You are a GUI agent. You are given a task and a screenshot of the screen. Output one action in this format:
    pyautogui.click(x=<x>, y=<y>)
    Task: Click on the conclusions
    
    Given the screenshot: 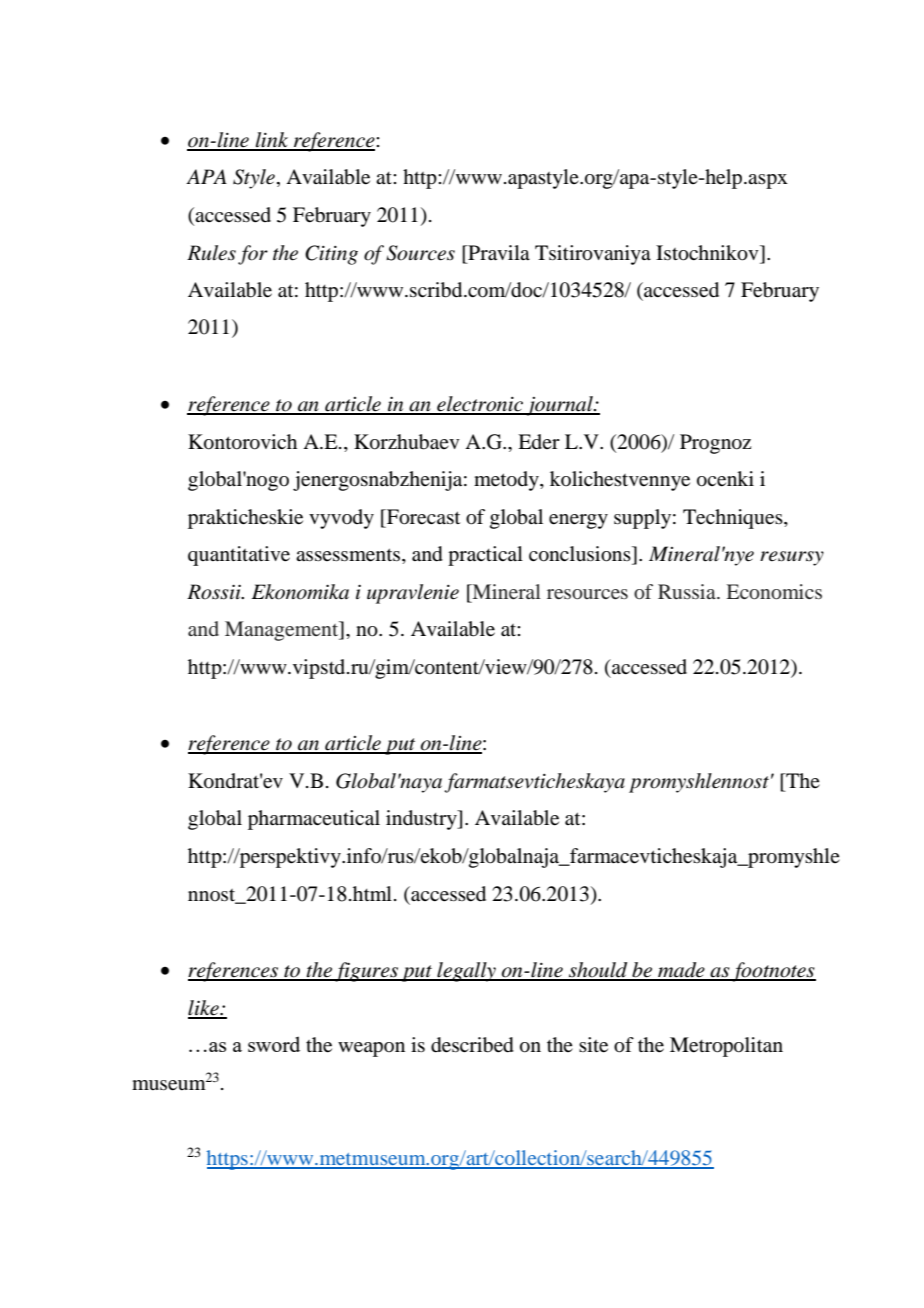 What is the action you would take?
    pyautogui.click(x=581, y=554)
